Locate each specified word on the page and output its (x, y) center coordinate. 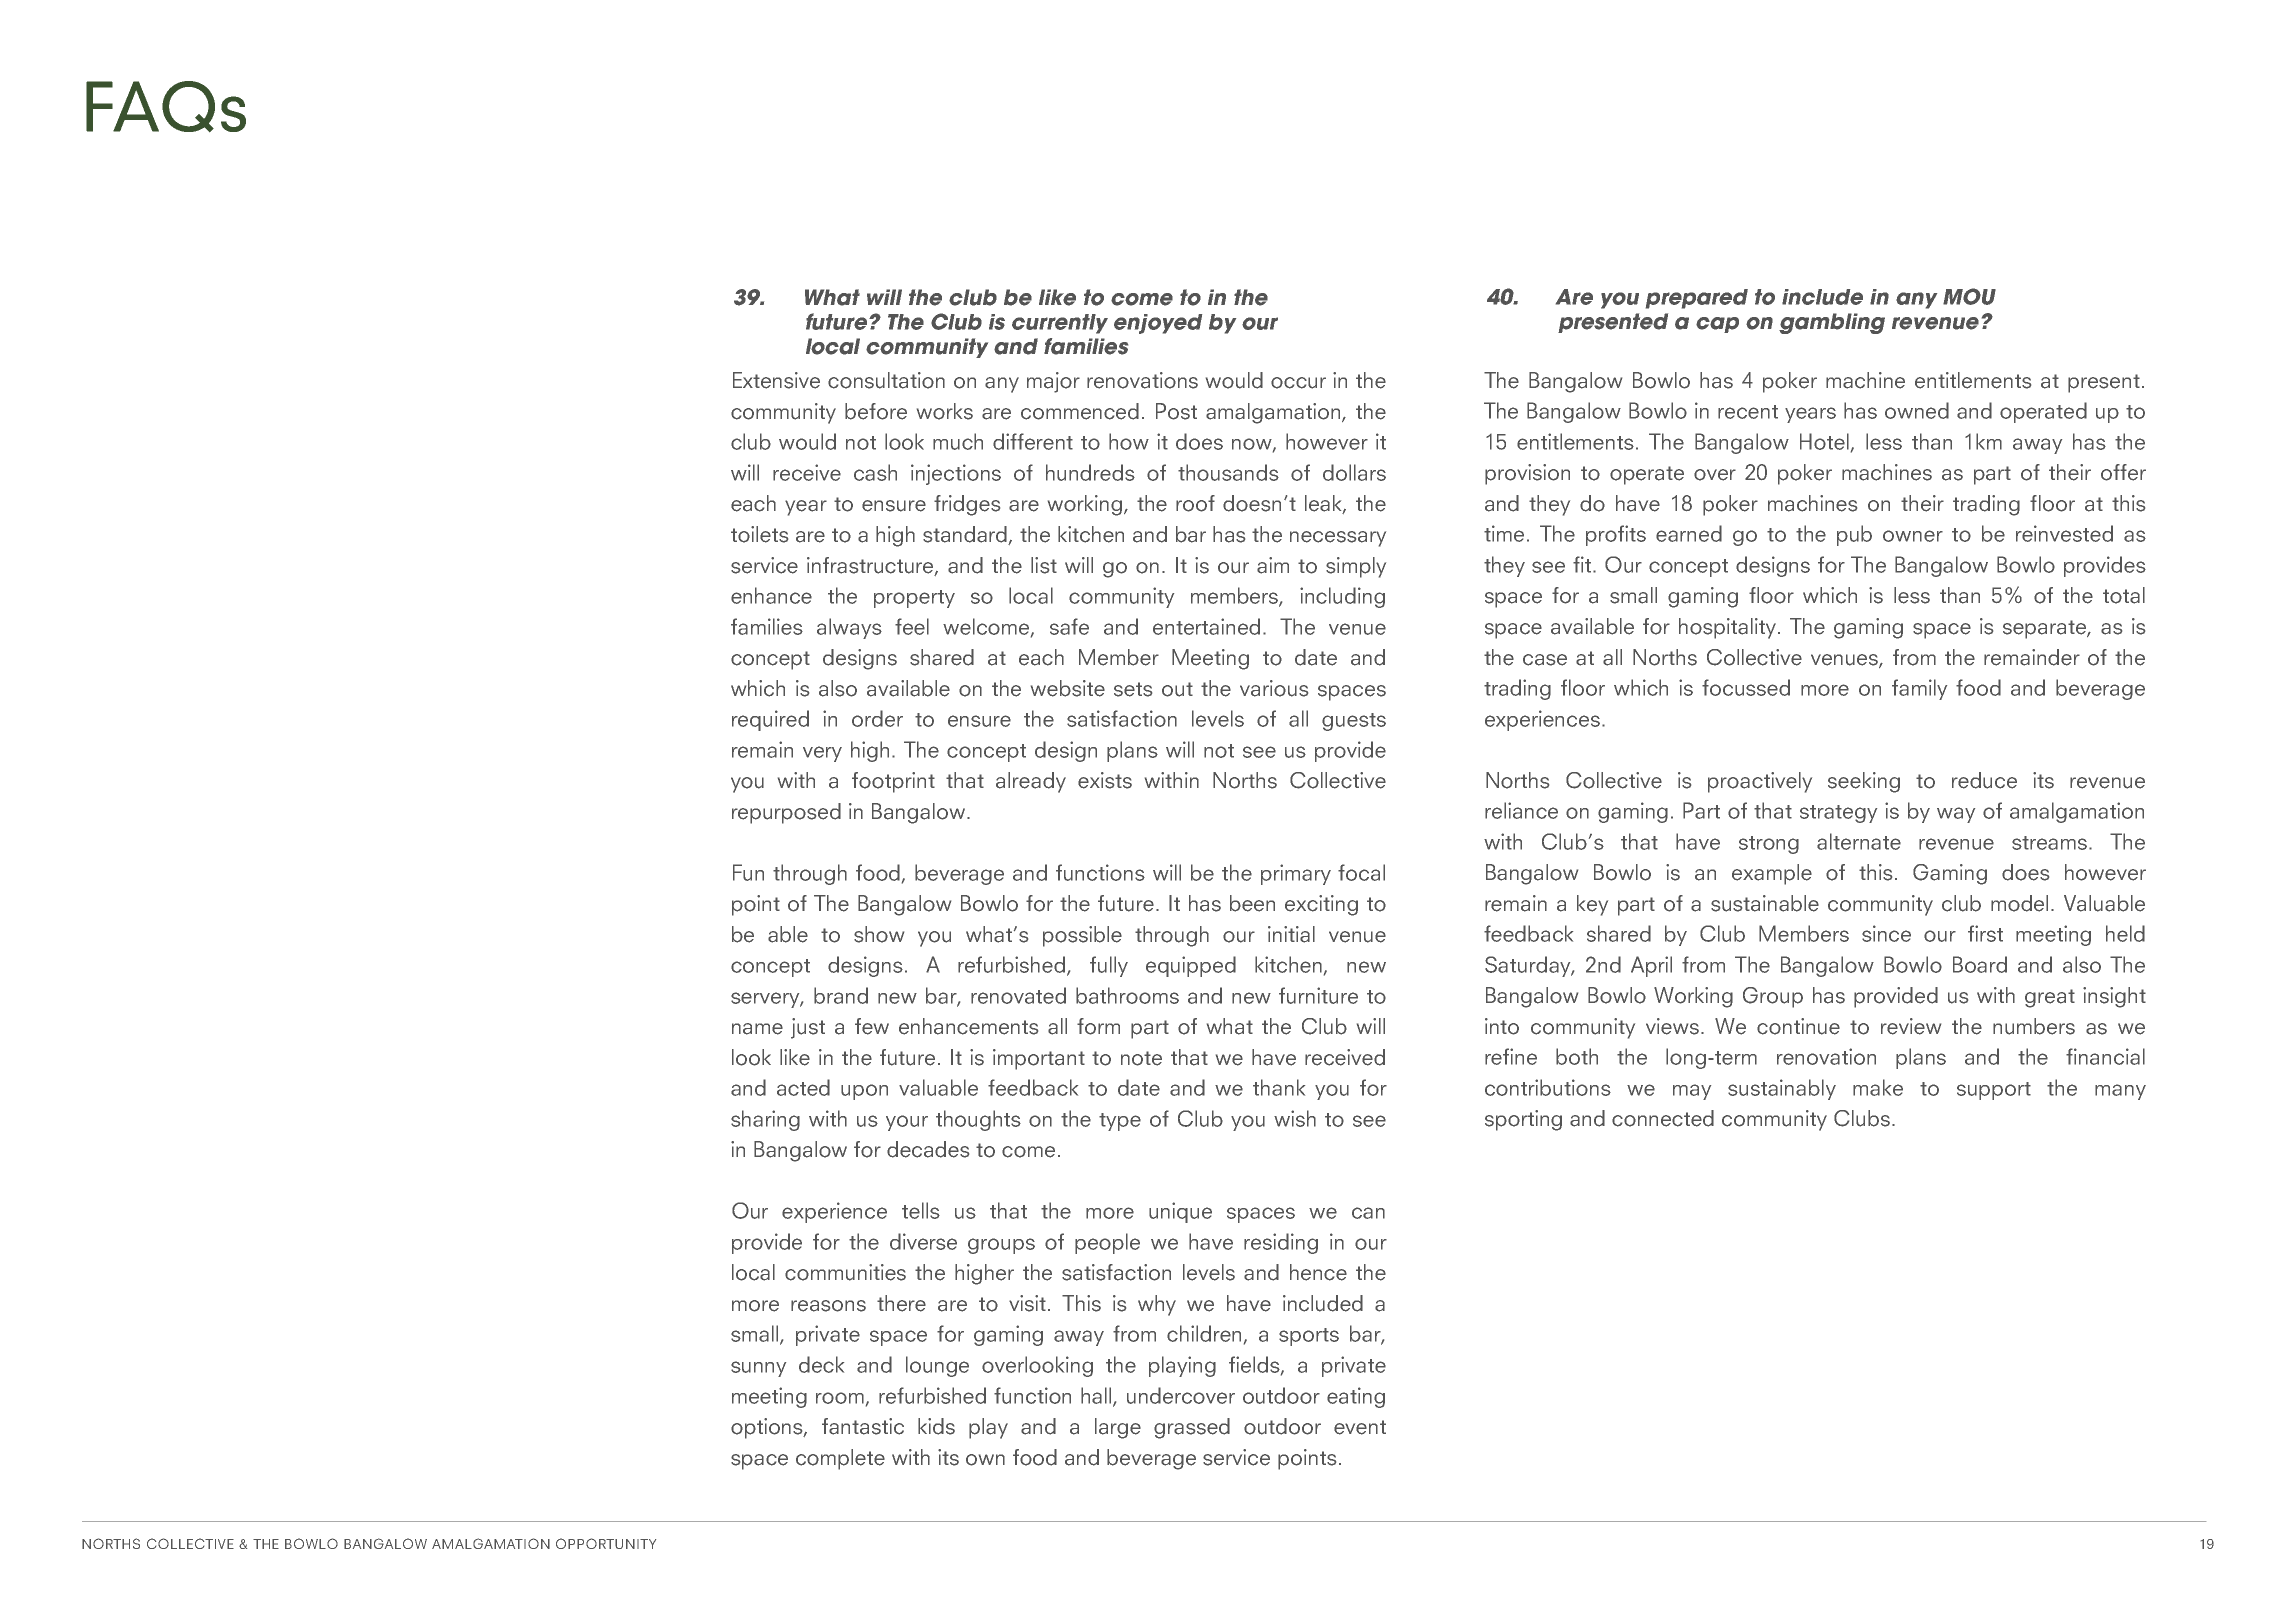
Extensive (776, 380)
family (1919, 689)
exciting (1321, 905)
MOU (1969, 296)
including (1342, 597)
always (849, 628)
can (1368, 1213)
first (1985, 933)
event (1360, 1427)
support (1994, 1091)
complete (840, 1459)
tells (921, 1210)
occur (1298, 383)
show (879, 934)
